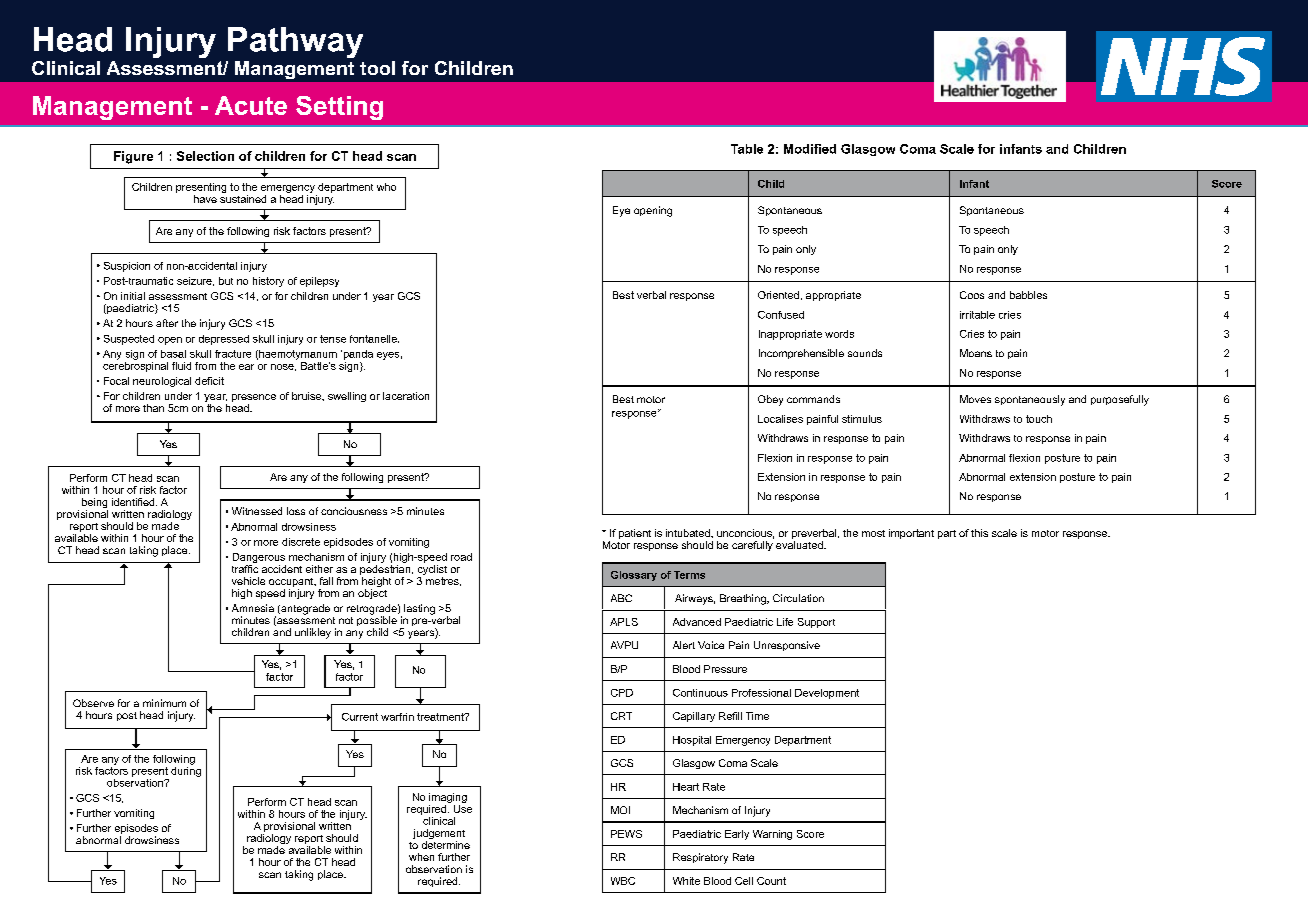  Describe the element at coordinates (377, 68) in the screenshot. I see `tool` at that location.
